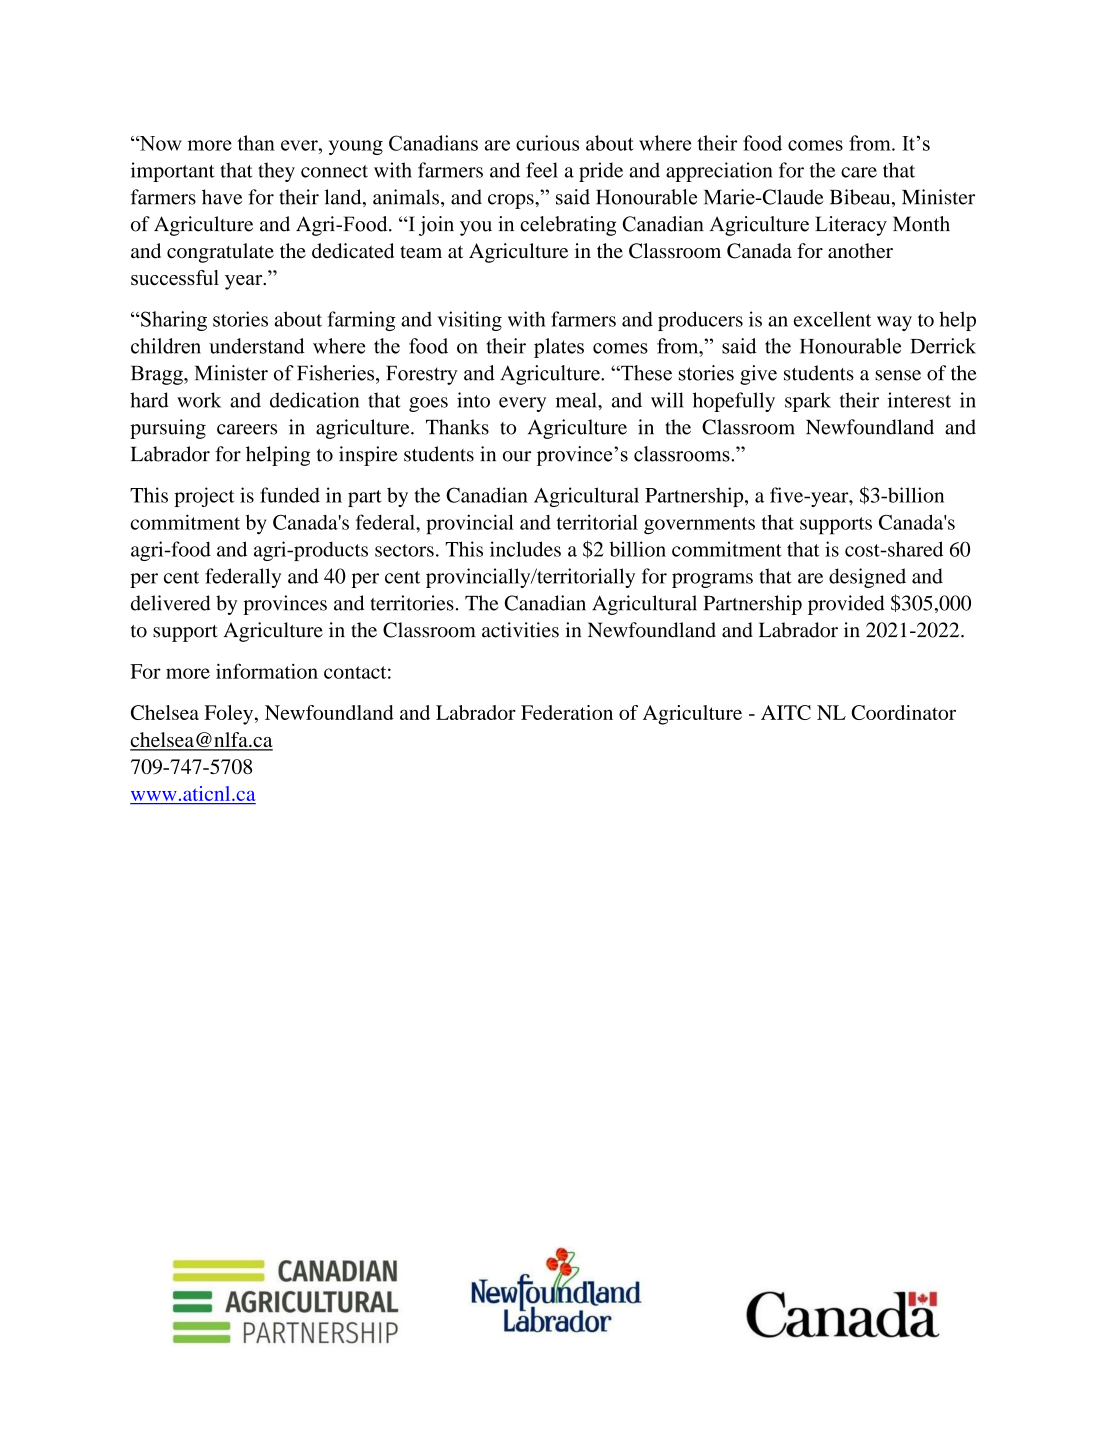 The image size is (1107, 1432). Describe the element at coordinates (832, 319) in the image. I see `excellent` at that location.
